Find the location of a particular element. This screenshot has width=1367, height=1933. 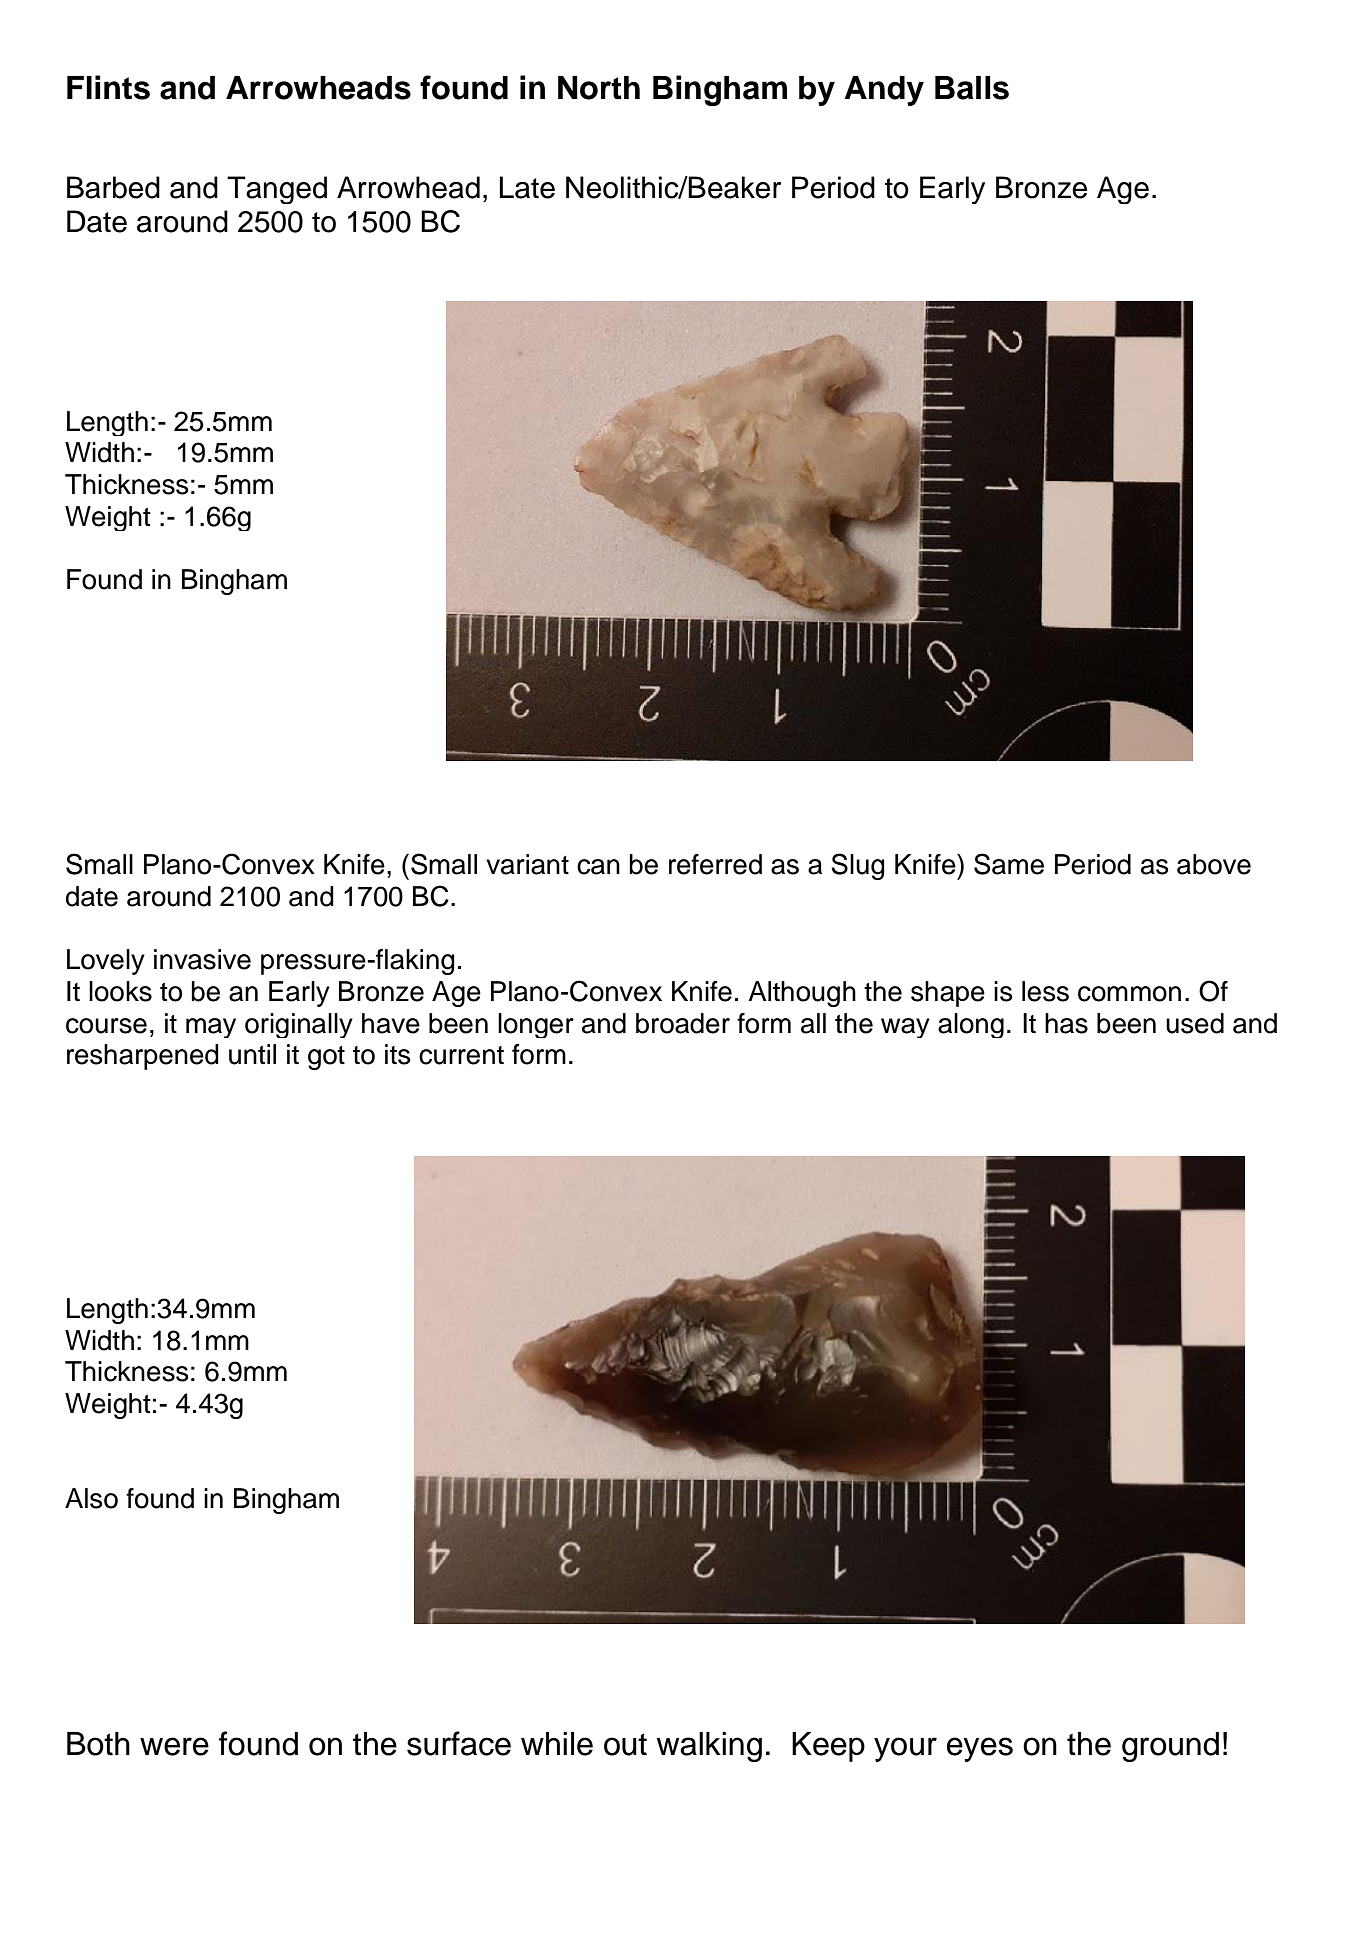

Barbed is located at coordinates (113, 187).
